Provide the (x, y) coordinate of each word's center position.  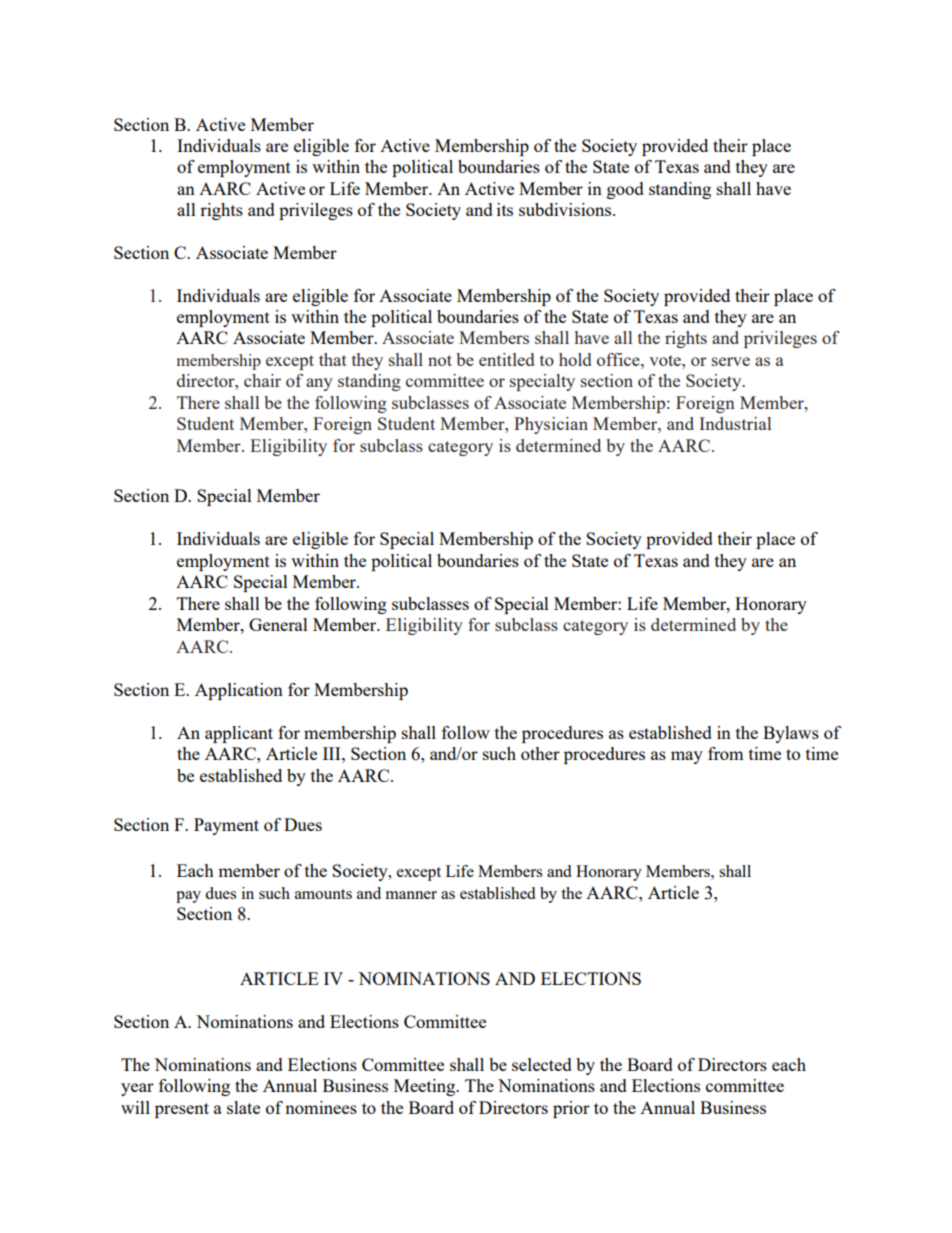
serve (731, 361)
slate (243, 1107)
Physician (551, 425)
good (625, 190)
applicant (239, 734)
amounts (323, 894)
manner (411, 895)
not (440, 360)
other (540, 753)
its (505, 209)
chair (262, 380)
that (333, 359)
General (278, 624)
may (687, 757)
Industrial (735, 423)
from (726, 753)
